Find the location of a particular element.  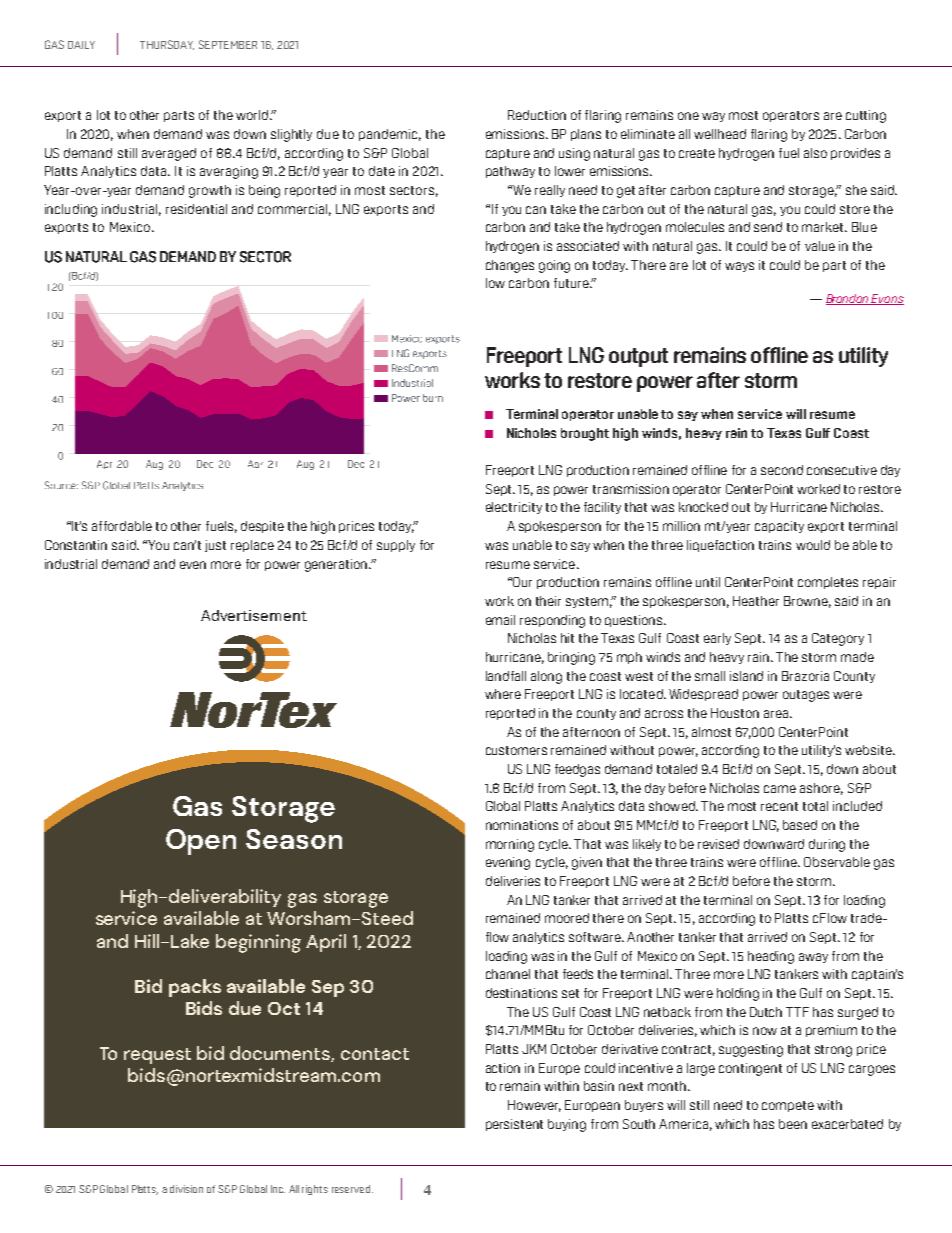

Thursday is located at coordinates (167, 45).
